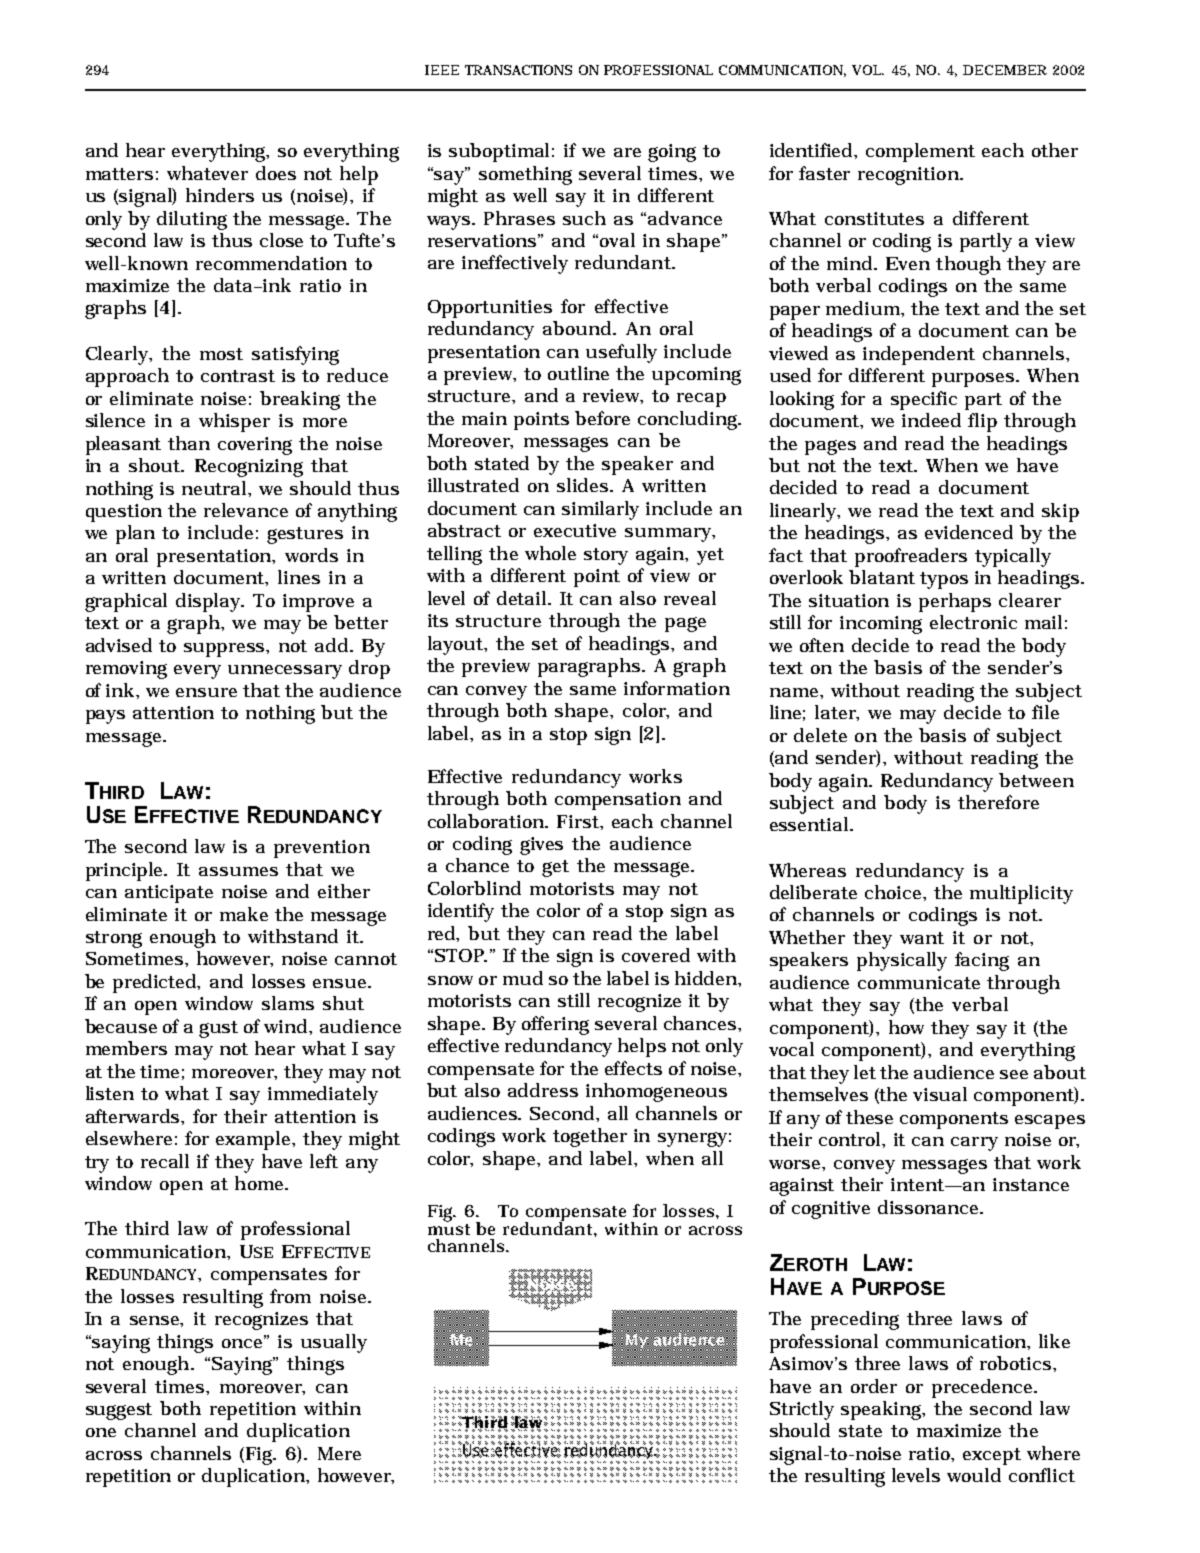  Describe the element at coordinates (555, 1025) in the image. I see `offering` at that location.
